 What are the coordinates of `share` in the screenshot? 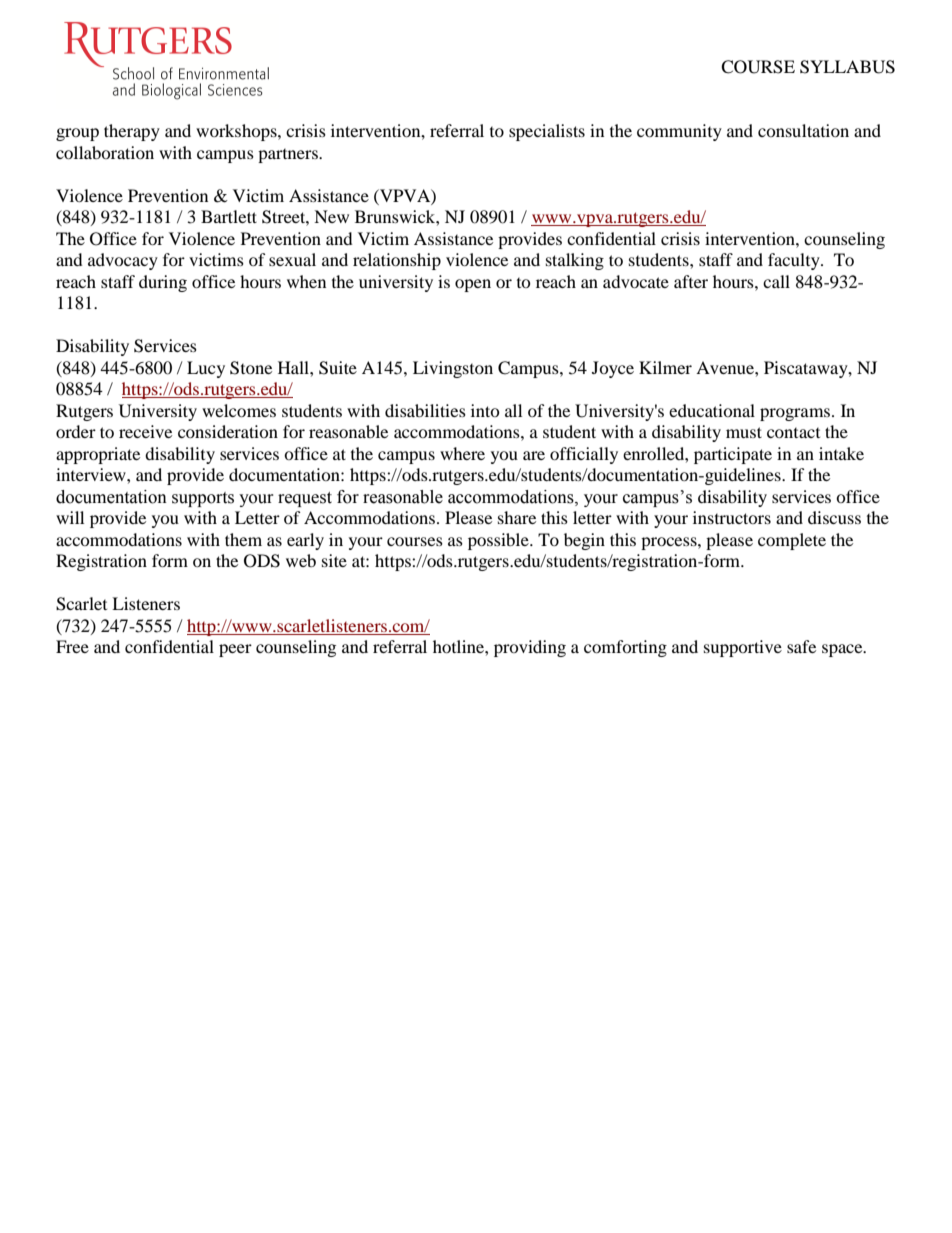 It's located at (517, 517).
